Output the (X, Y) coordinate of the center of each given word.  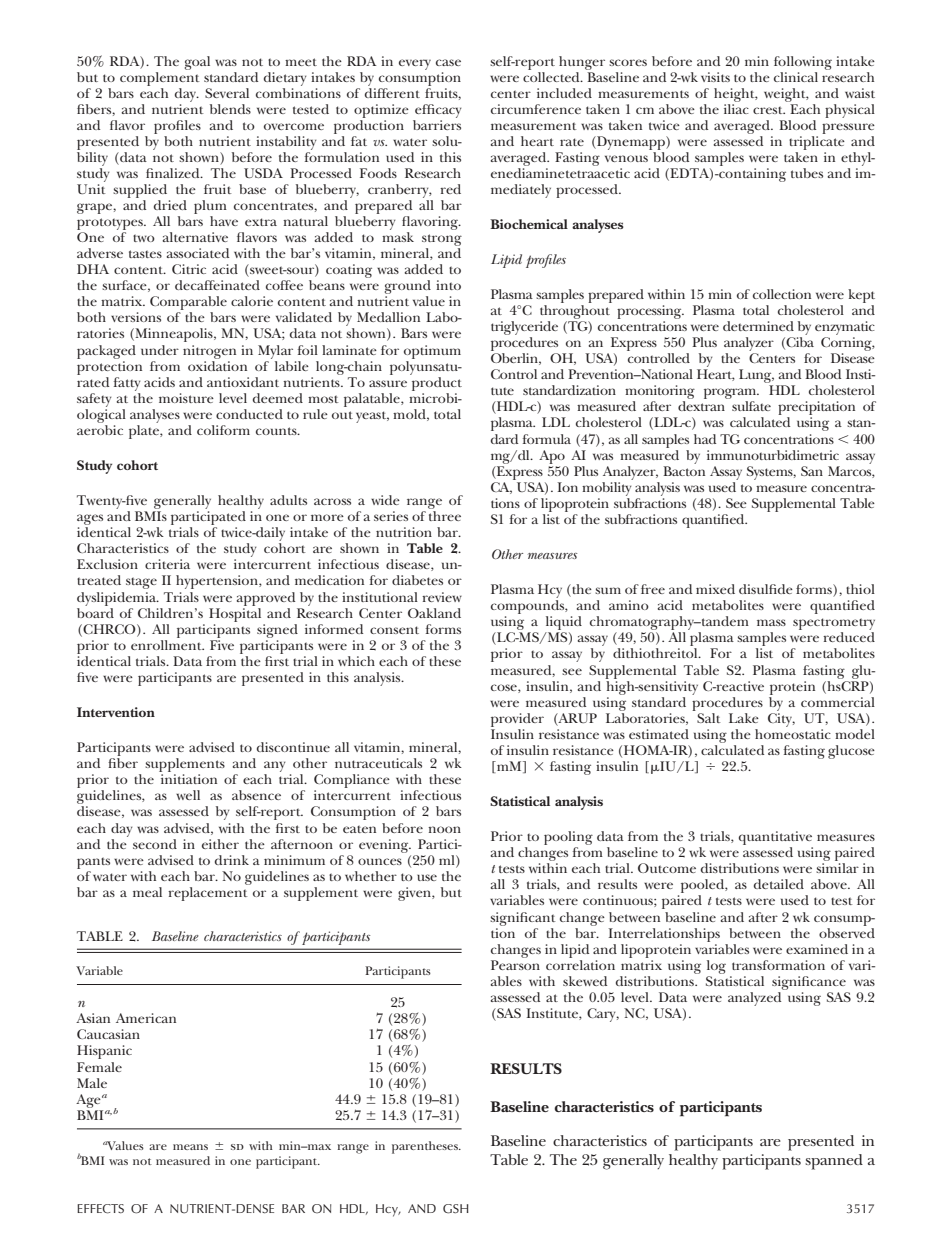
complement (160, 77)
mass (771, 622)
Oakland (434, 613)
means (190, 1147)
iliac (736, 109)
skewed (585, 981)
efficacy (438, 111)
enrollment (167, 643)
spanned (834, 1162)
